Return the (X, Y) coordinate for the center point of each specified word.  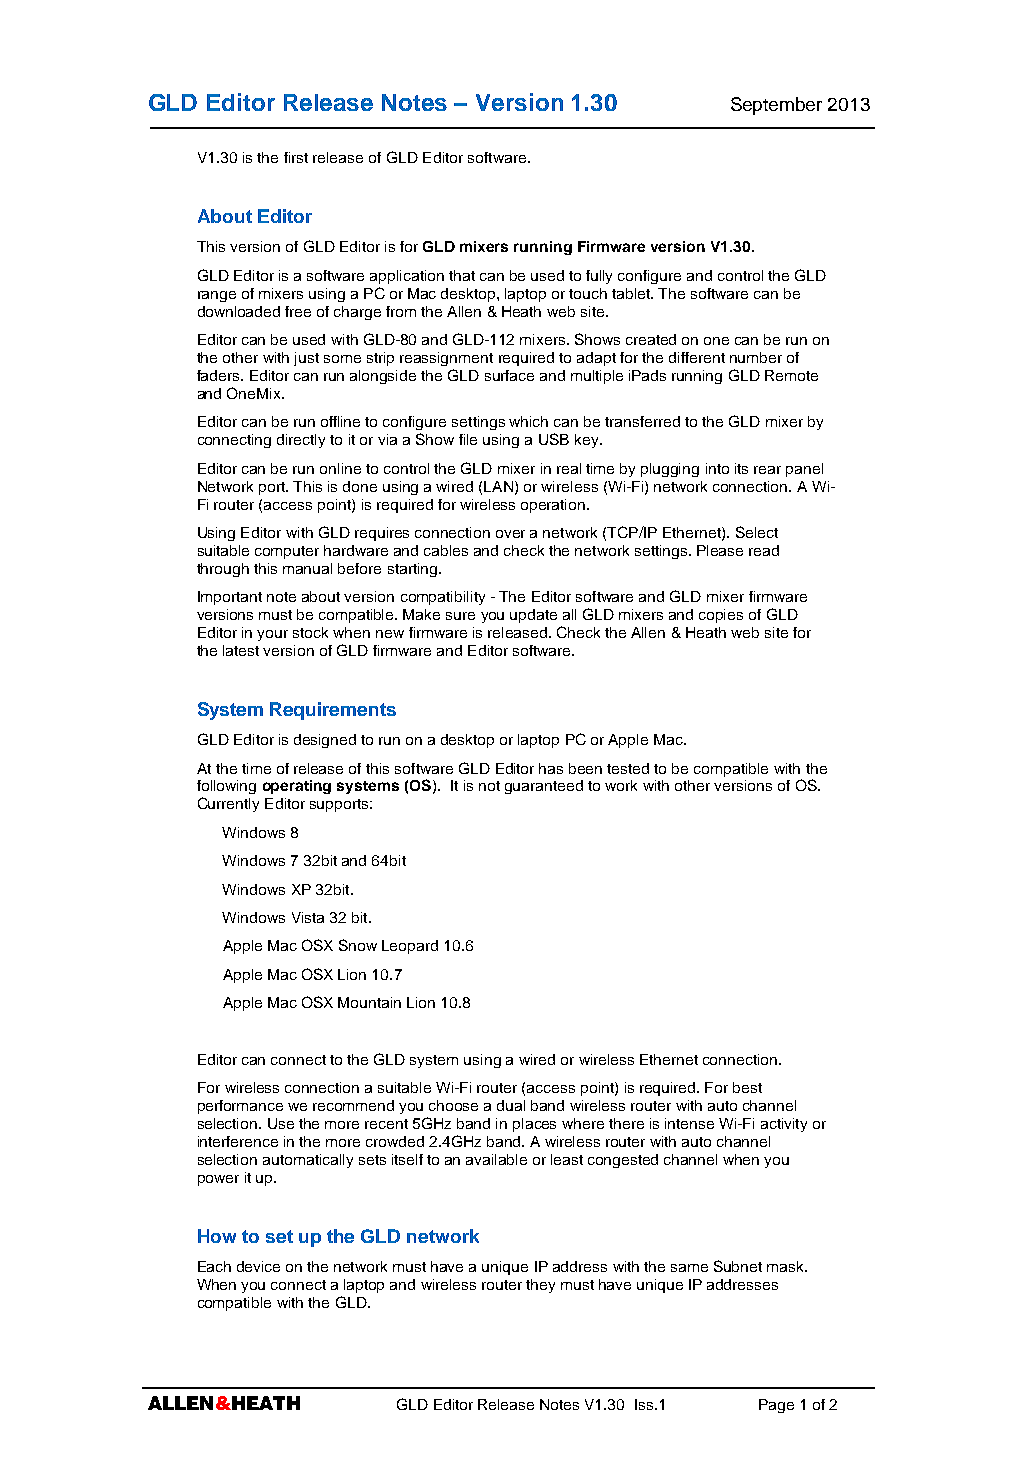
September (776, 106)
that (462, 275)
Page (776, 1406)
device (258, 1266)
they (540, 1286)
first (296, 157)
